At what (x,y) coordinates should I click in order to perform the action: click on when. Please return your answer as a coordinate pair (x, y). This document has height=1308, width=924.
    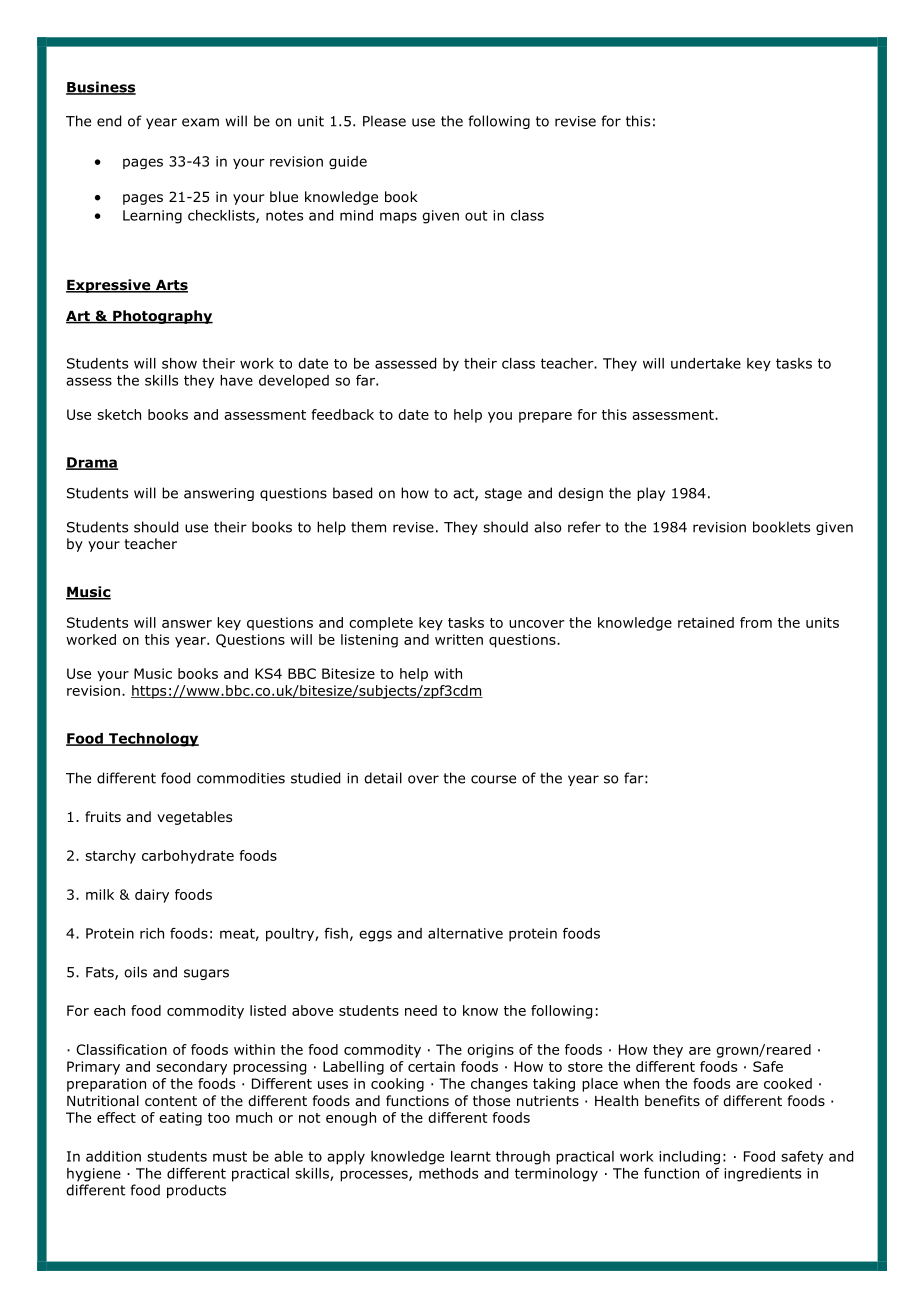
    Looking at the image, I should click on (641, 1083).
